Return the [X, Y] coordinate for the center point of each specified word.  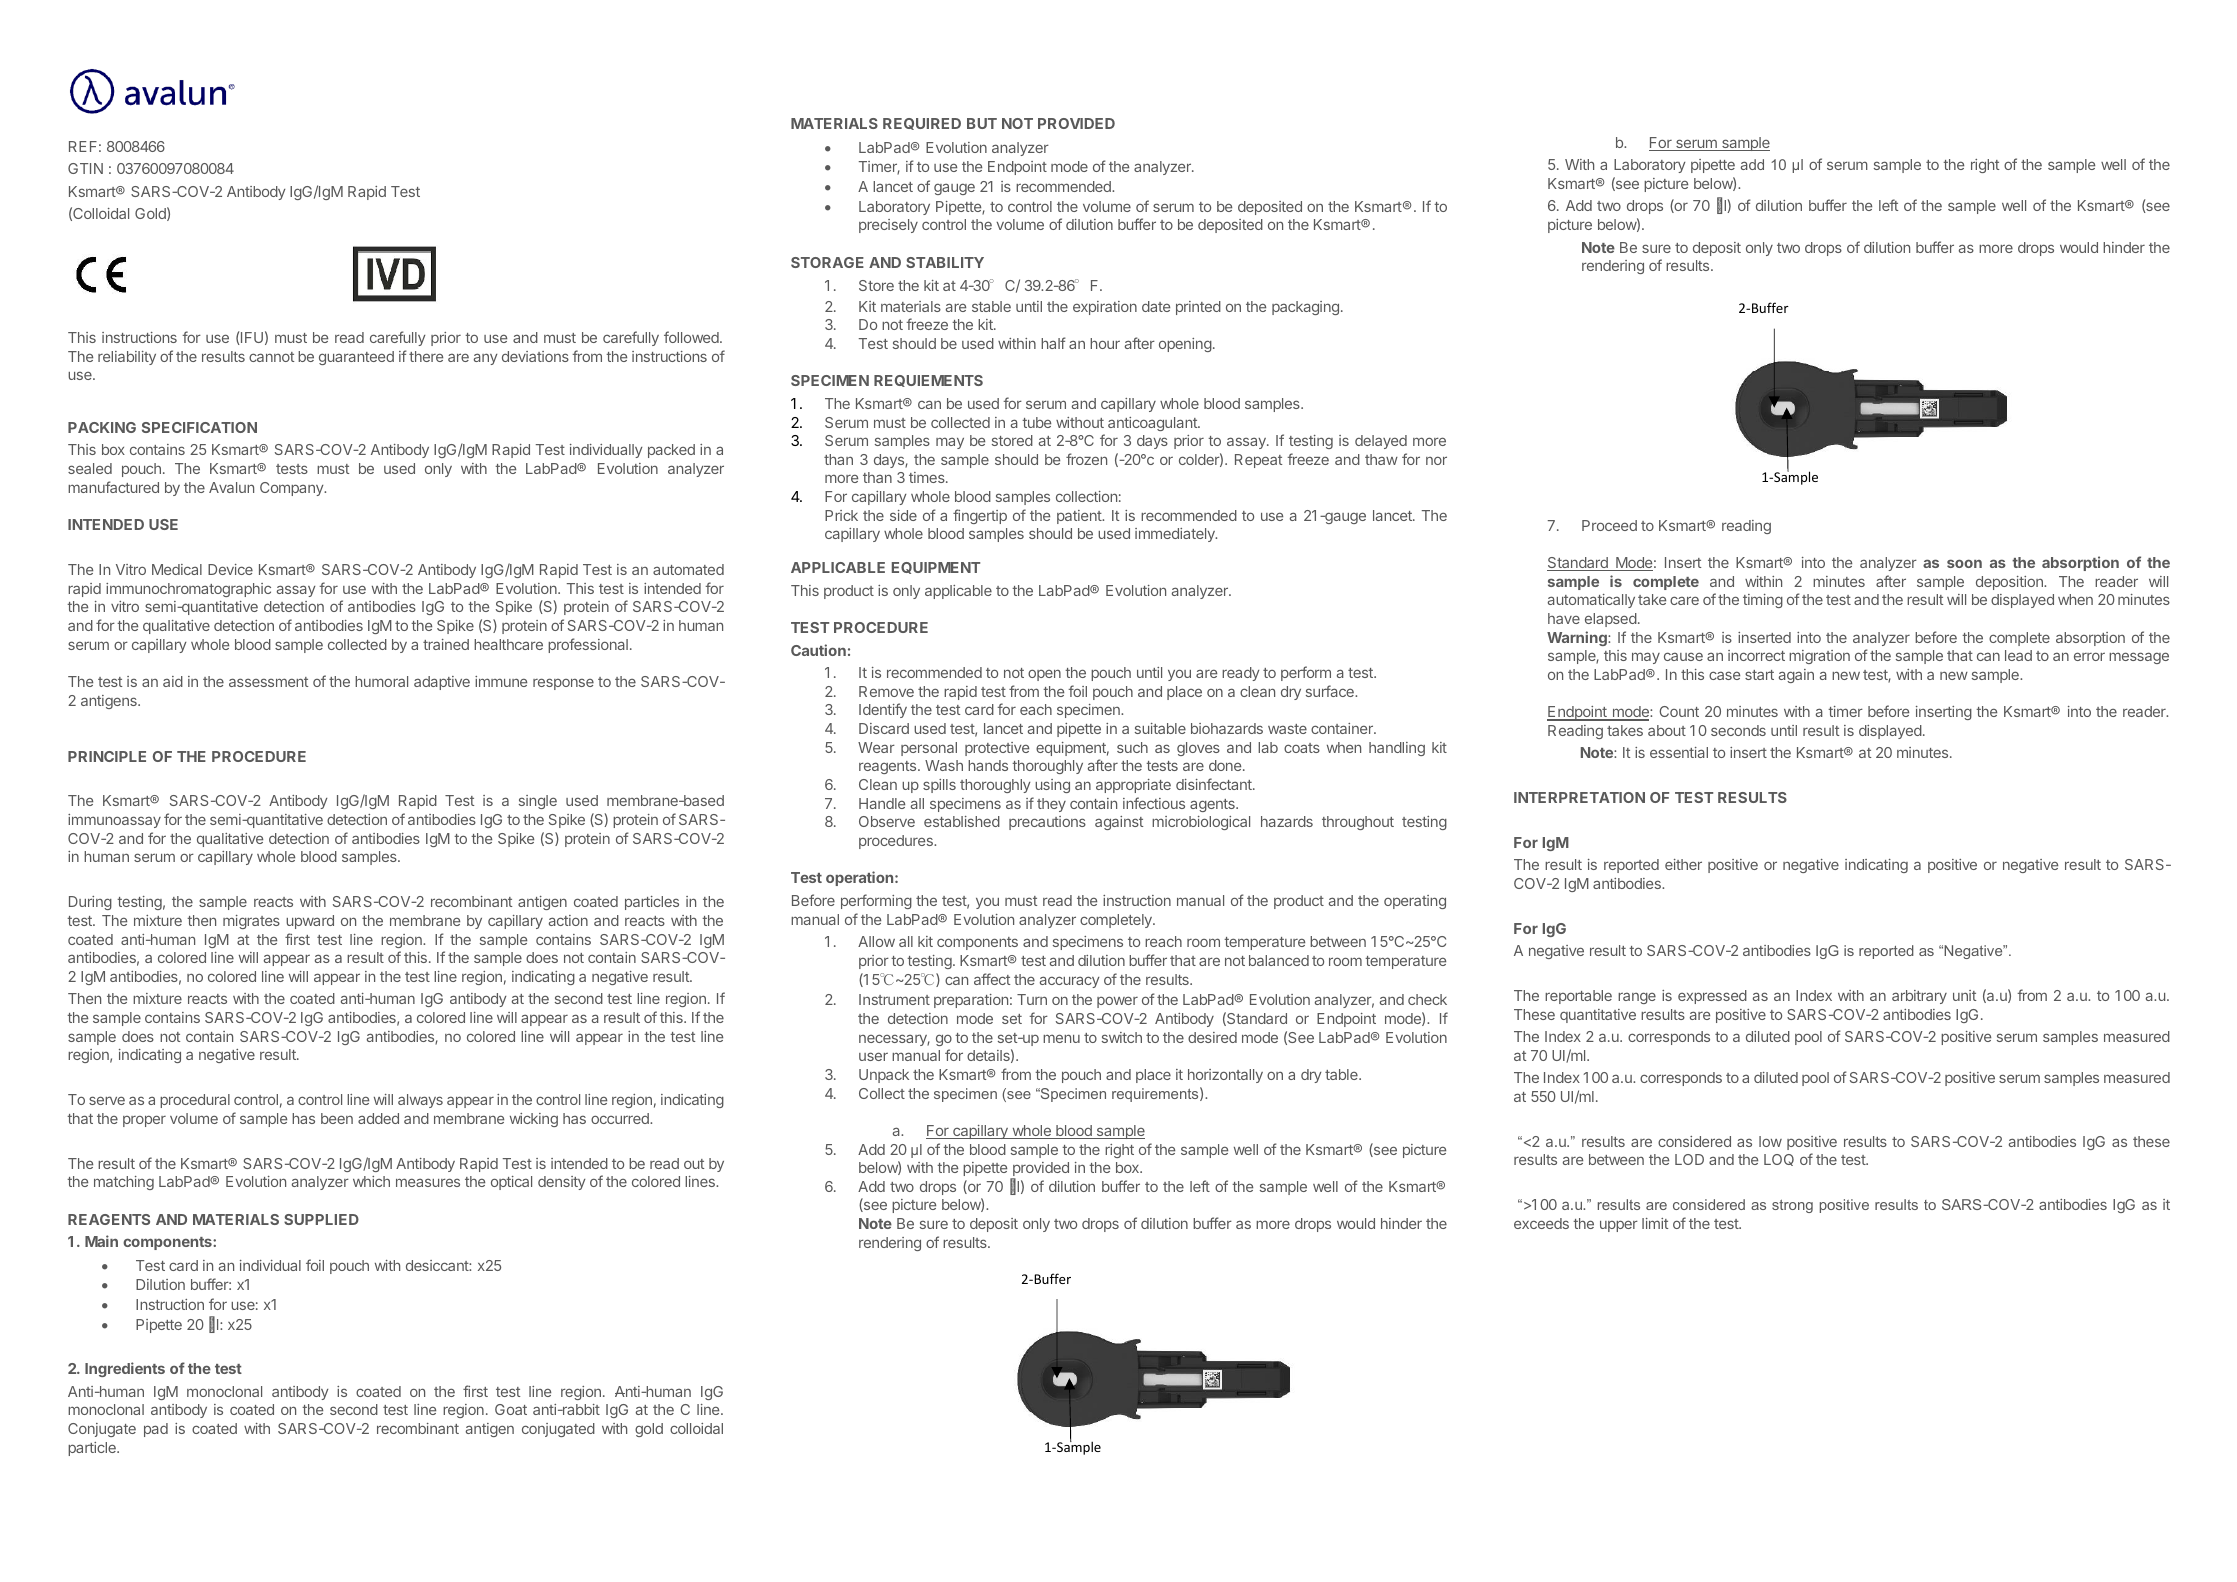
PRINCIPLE [107, 756]
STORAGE [827, 262]
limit [1655, 1223]
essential [1679, 752]
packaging [1305, 308]
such [1132, 747]
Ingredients [125, 1369]
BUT [982, 123]
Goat [511, 1409]
